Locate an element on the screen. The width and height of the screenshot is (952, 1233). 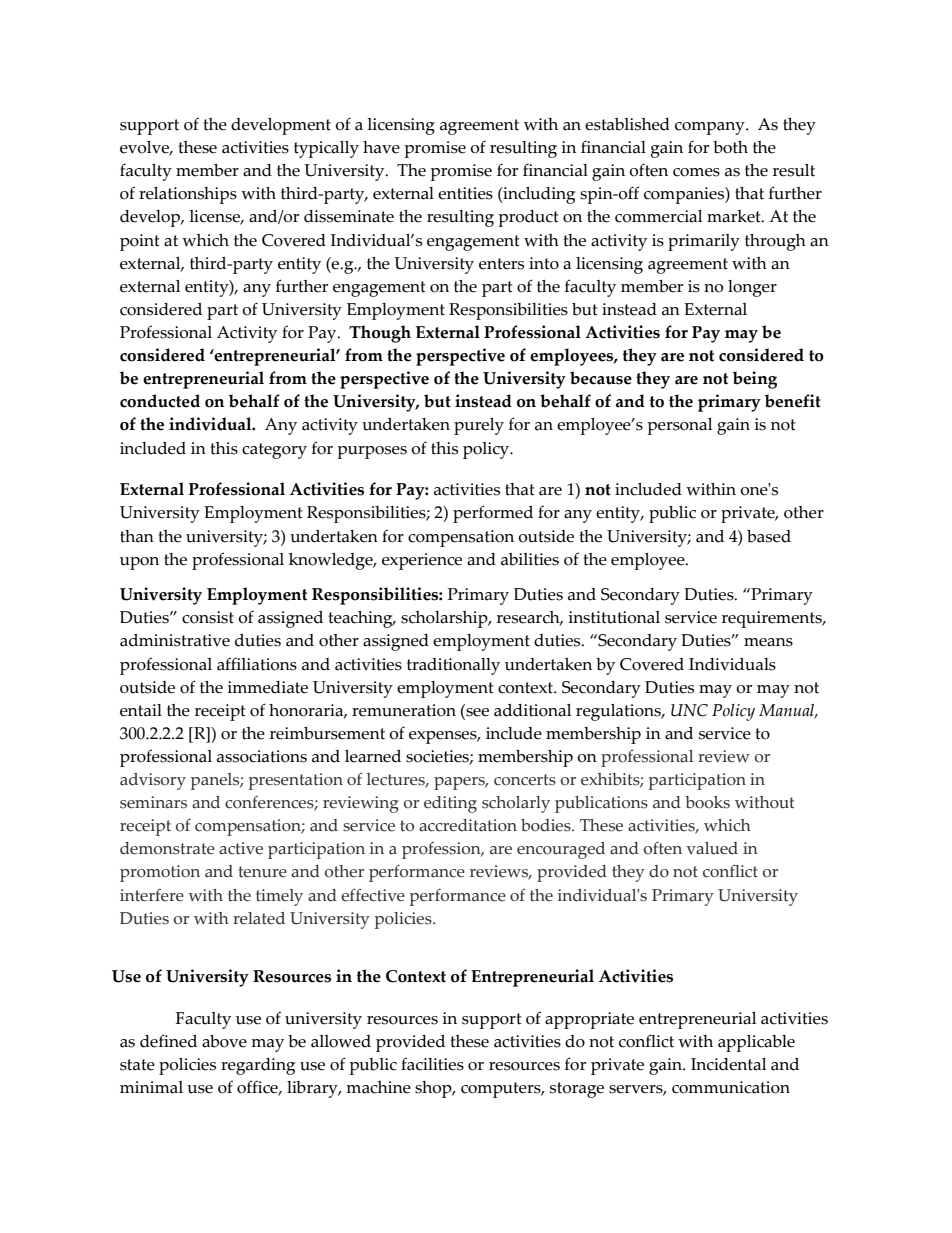
personal is located at coordinates (679, 426).
